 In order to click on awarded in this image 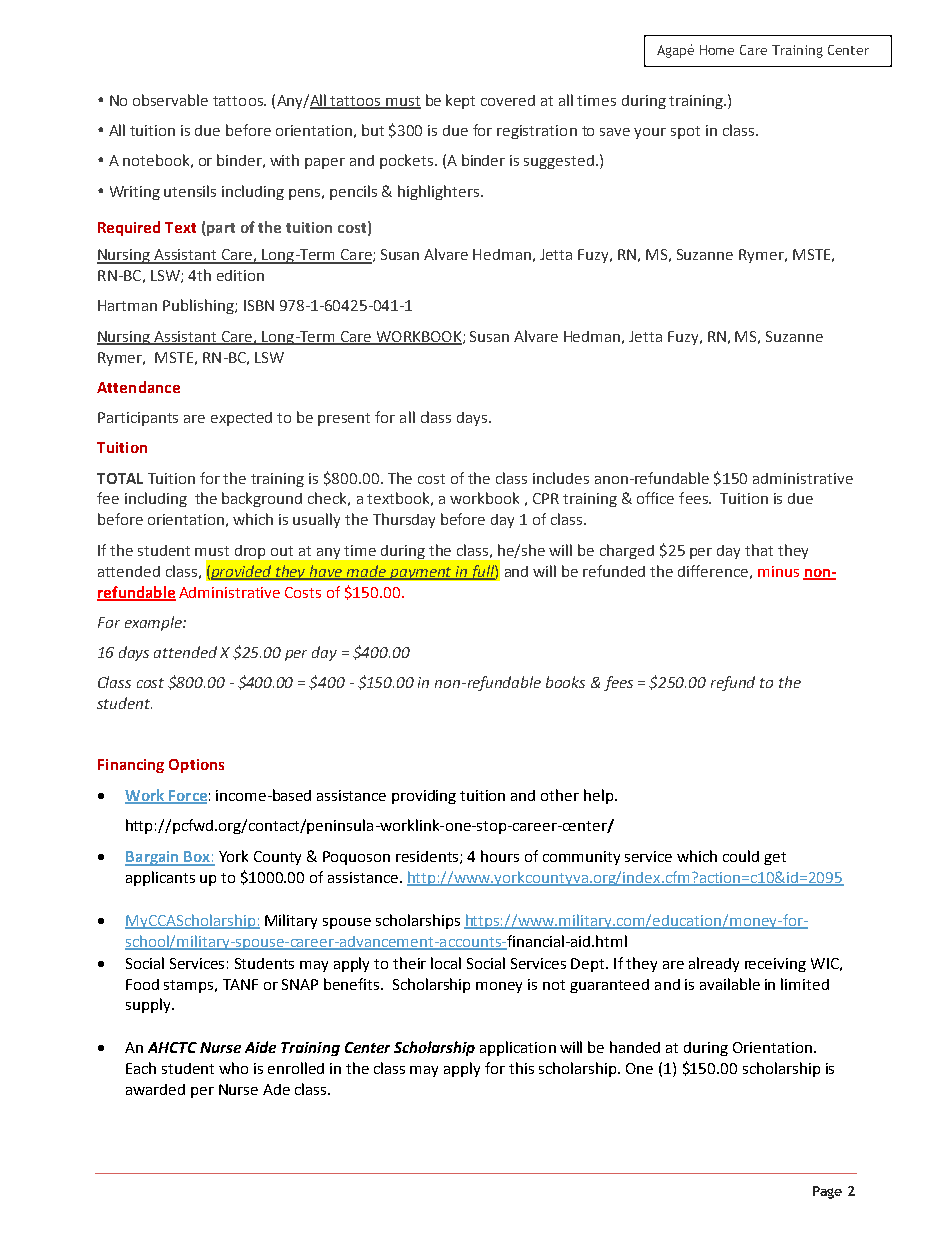, I will do `click(155, 1089)`.
